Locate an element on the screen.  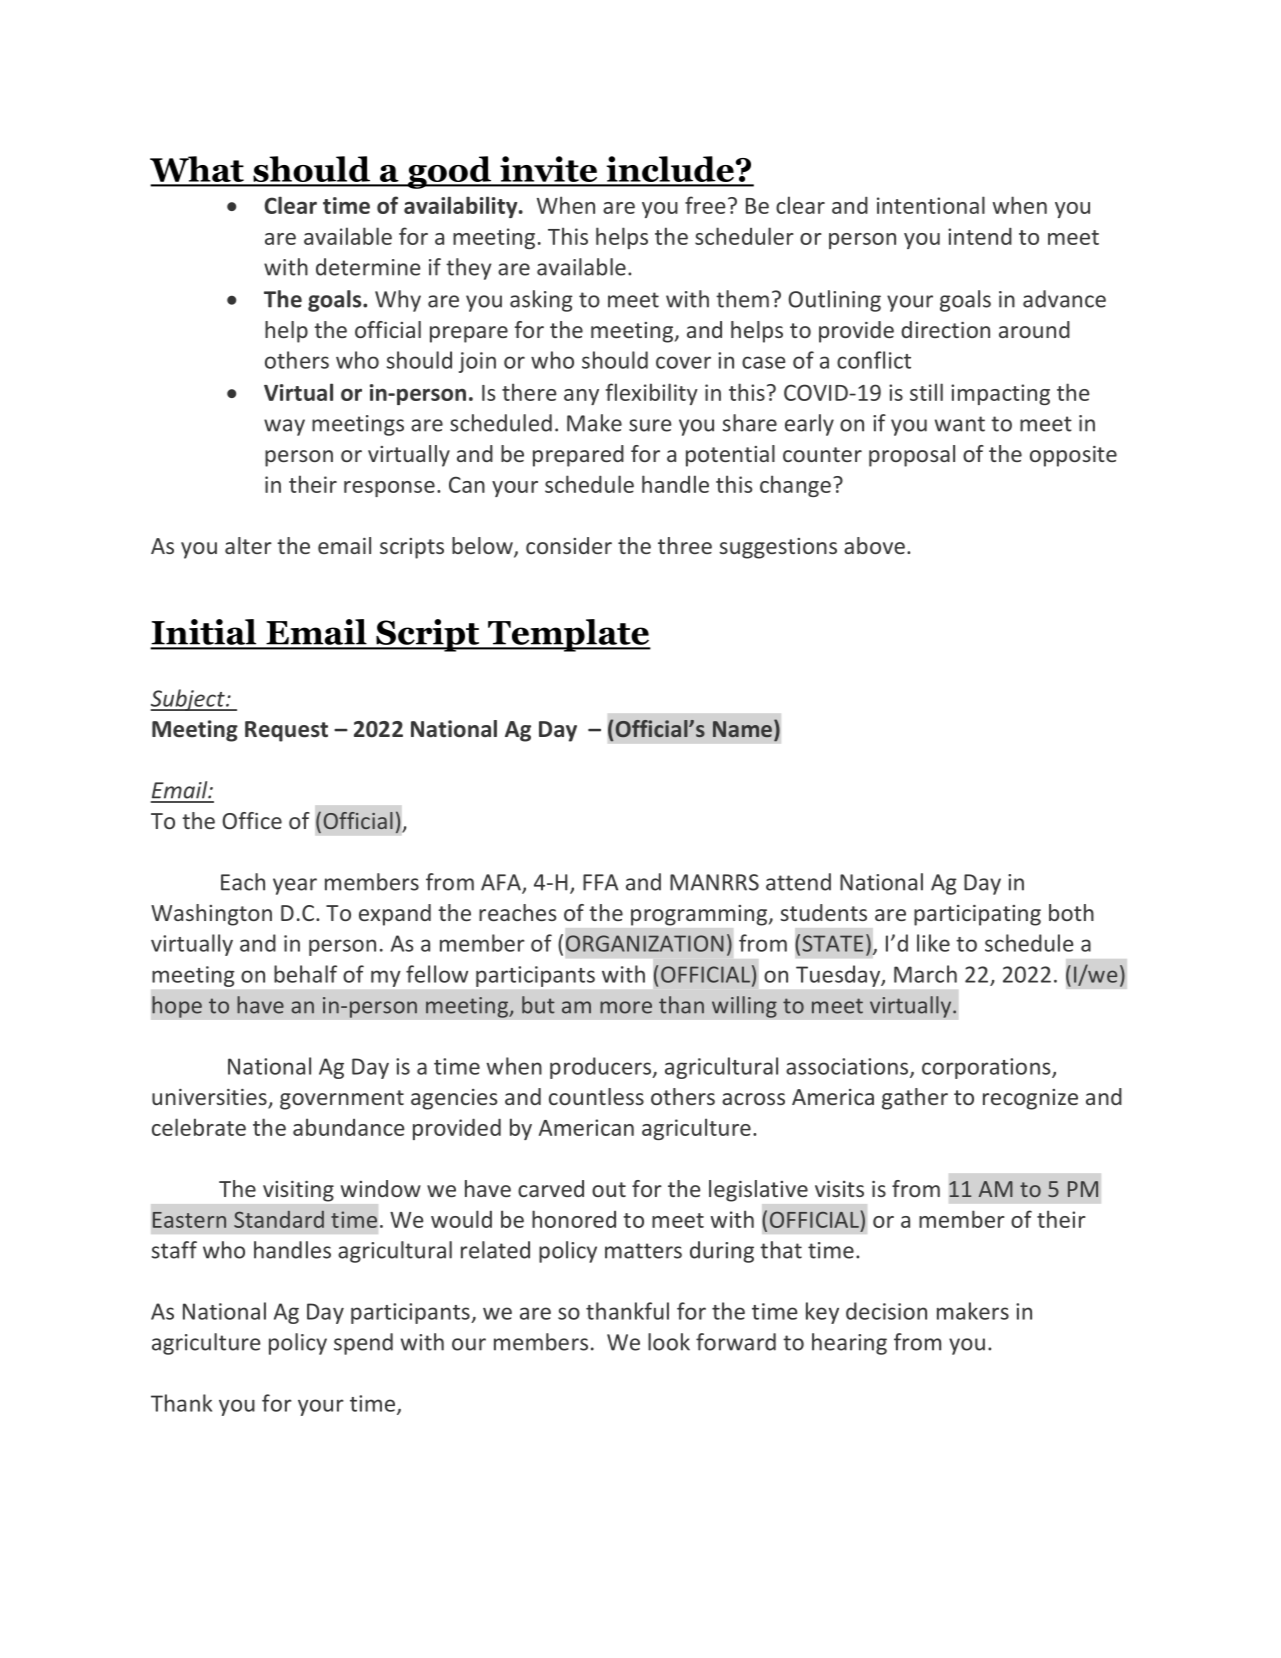
more is located at coordinates (626, 1007).
